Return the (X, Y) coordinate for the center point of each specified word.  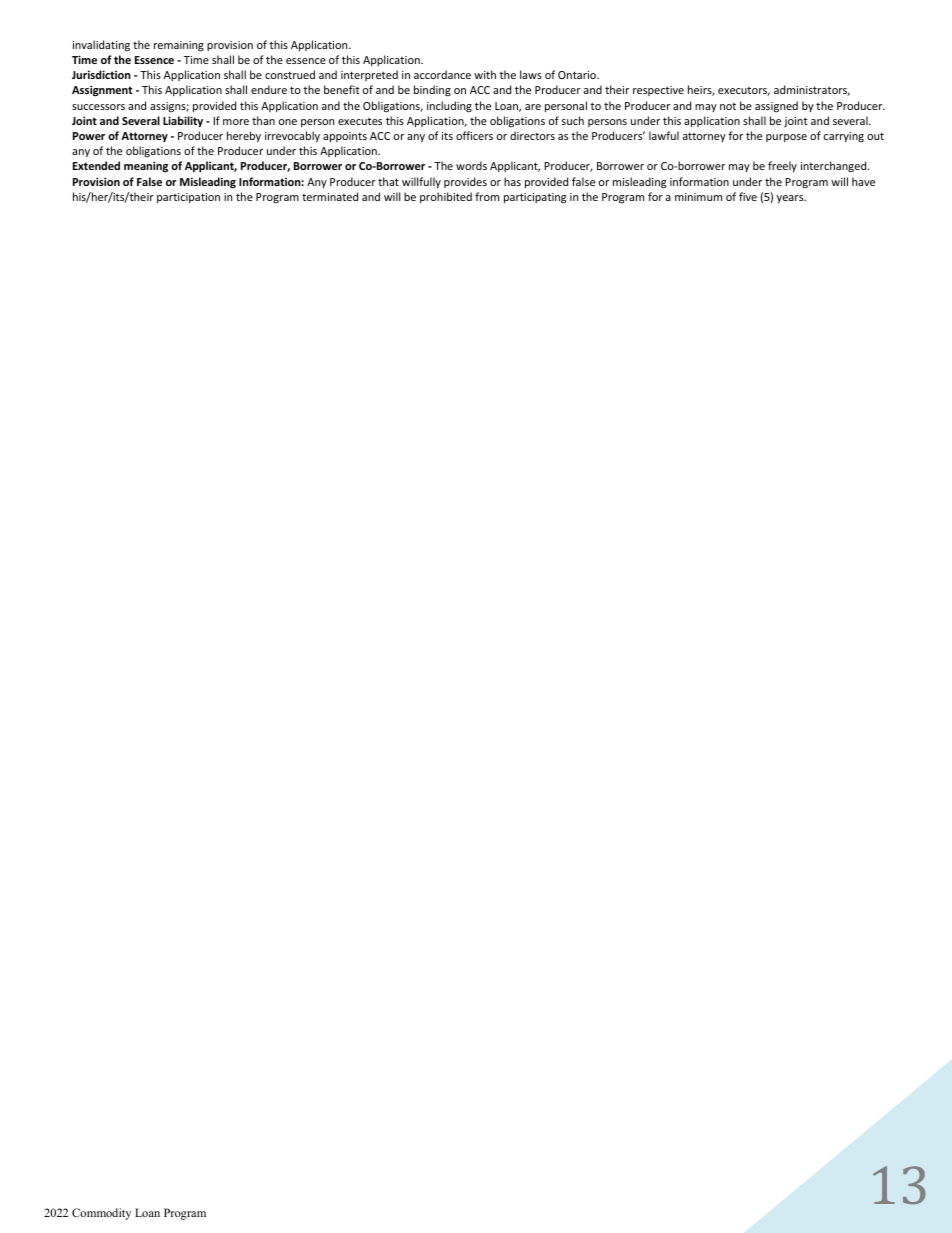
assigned (776, 106)
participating (535, 198)
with (485, 74)
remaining (179, 46)
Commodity (101, 1214)
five (748, 196)
